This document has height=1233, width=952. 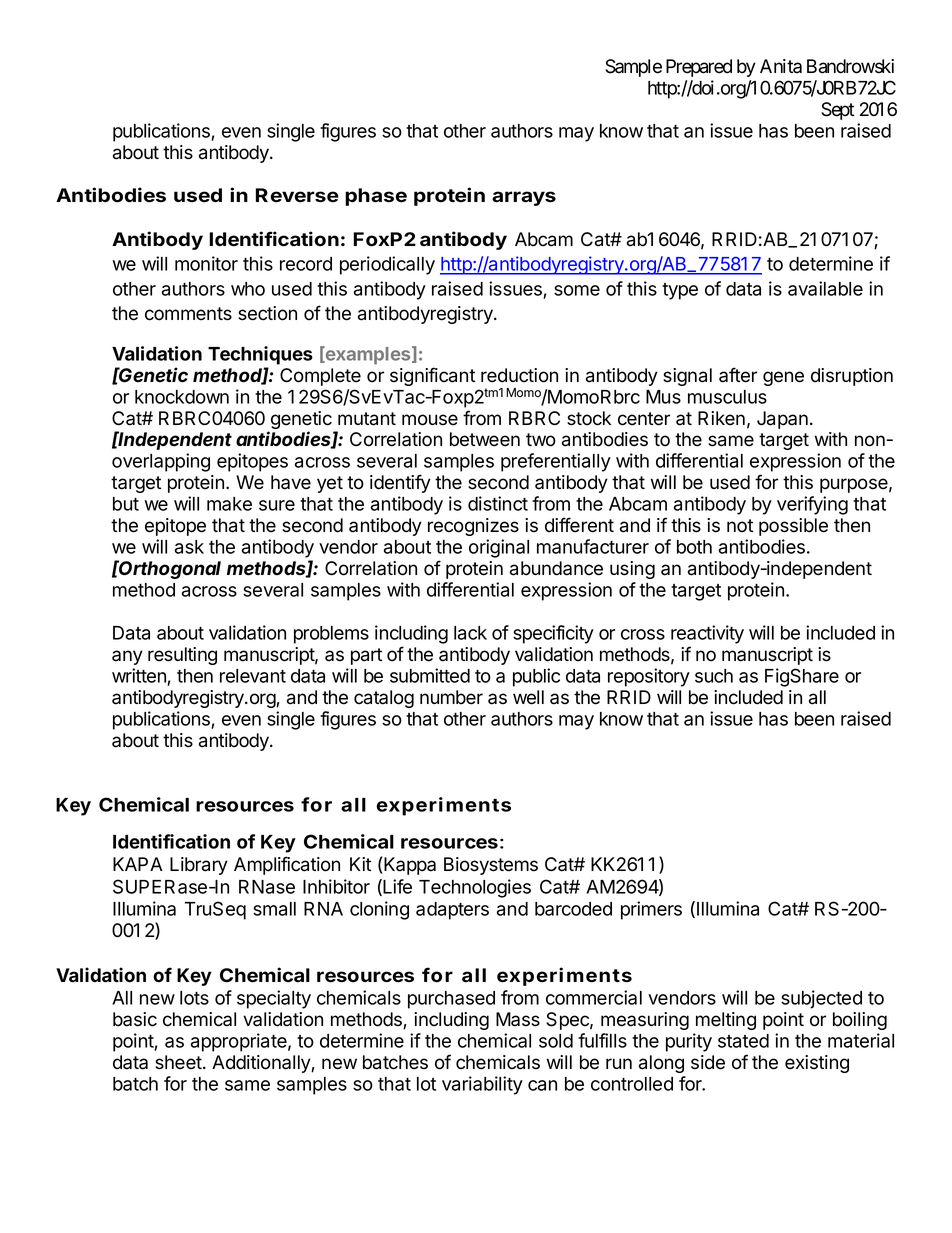 What do you see at coordinates (169, 569) in the document?
I see `Orthogonal` at bounding box center [169, 569].
